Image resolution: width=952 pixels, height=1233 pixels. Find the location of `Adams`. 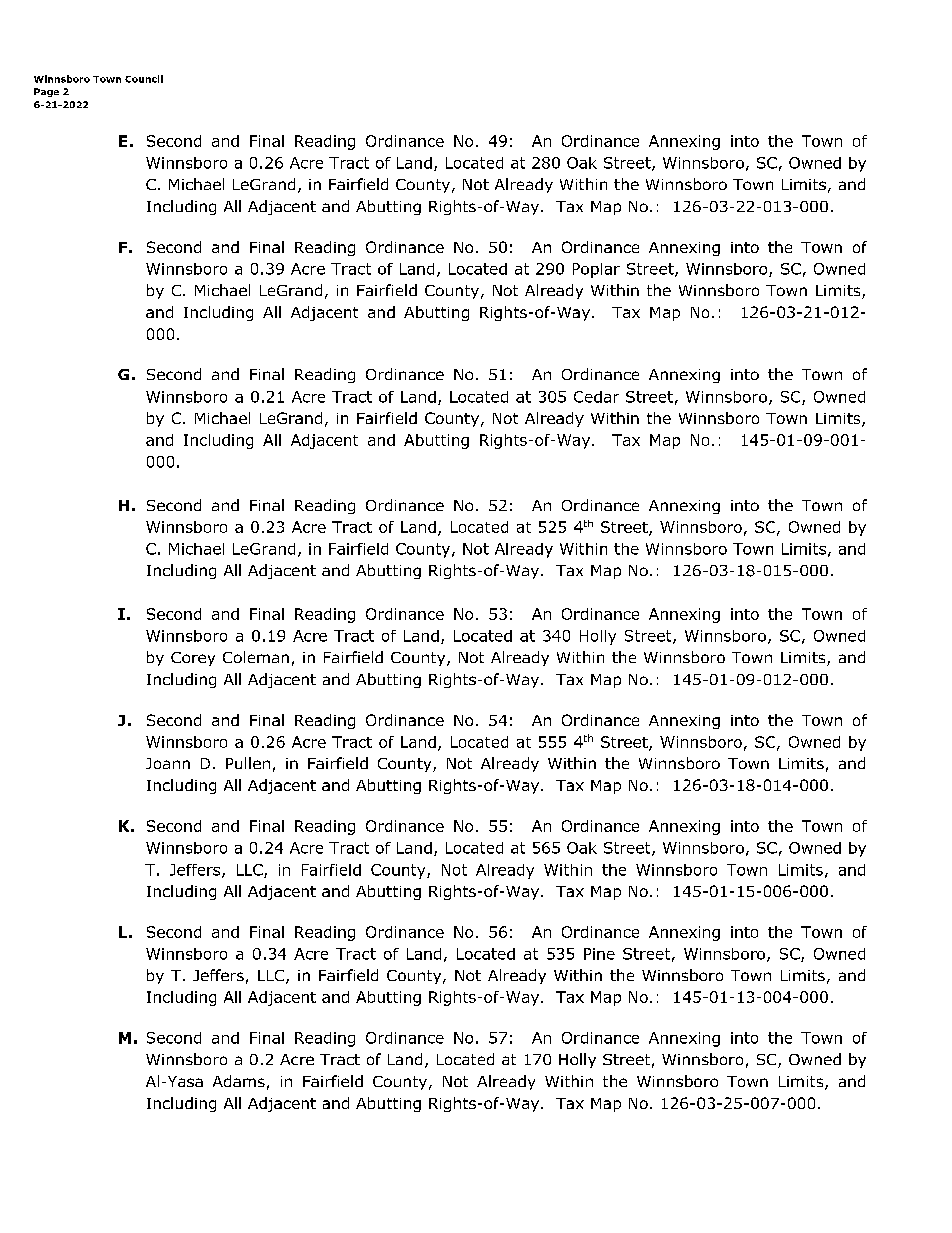

Adams is located at coordinates (239, 1081).
